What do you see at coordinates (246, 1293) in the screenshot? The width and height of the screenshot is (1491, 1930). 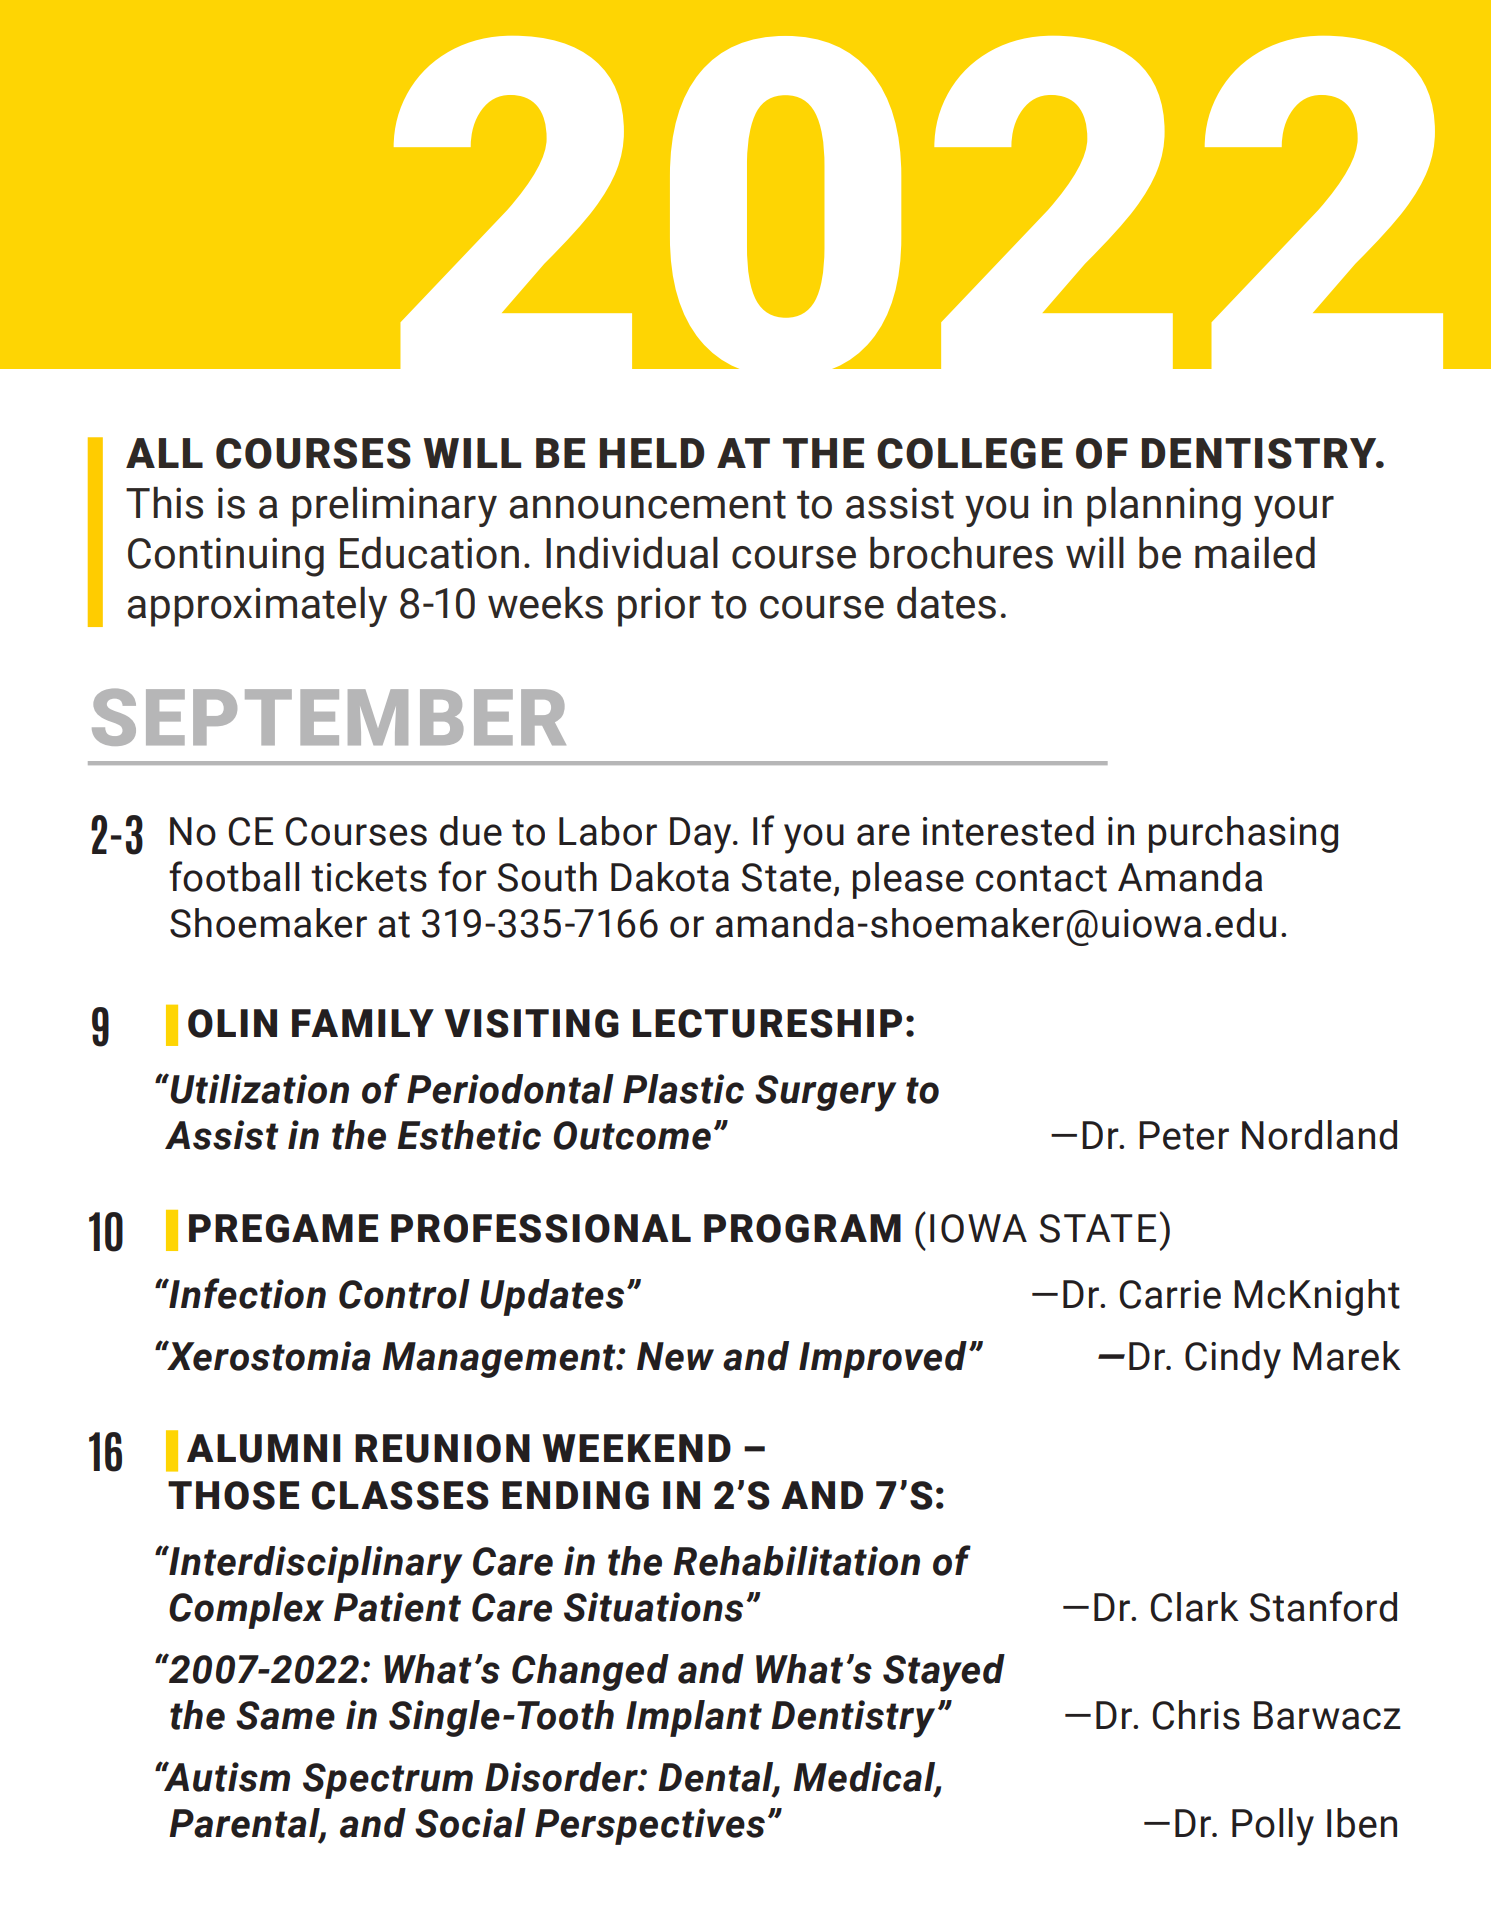 I see `Infection` at bounding box center [246, 1293].
